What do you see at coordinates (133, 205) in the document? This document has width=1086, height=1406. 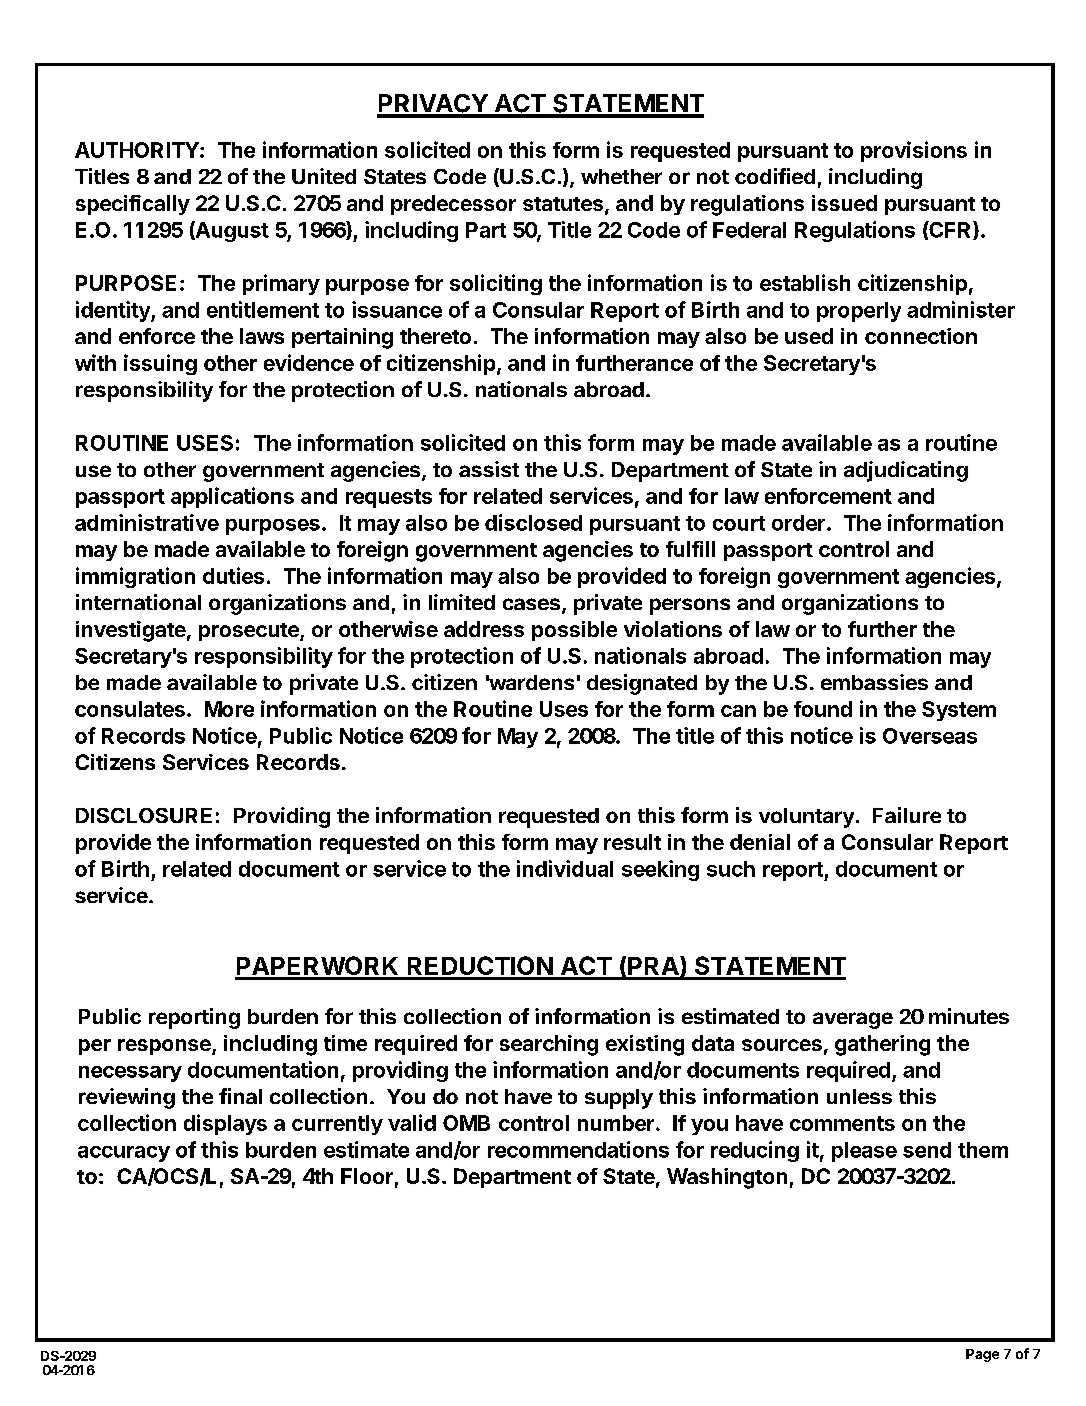 I see `specifically` at bounding box center [133, 205].
